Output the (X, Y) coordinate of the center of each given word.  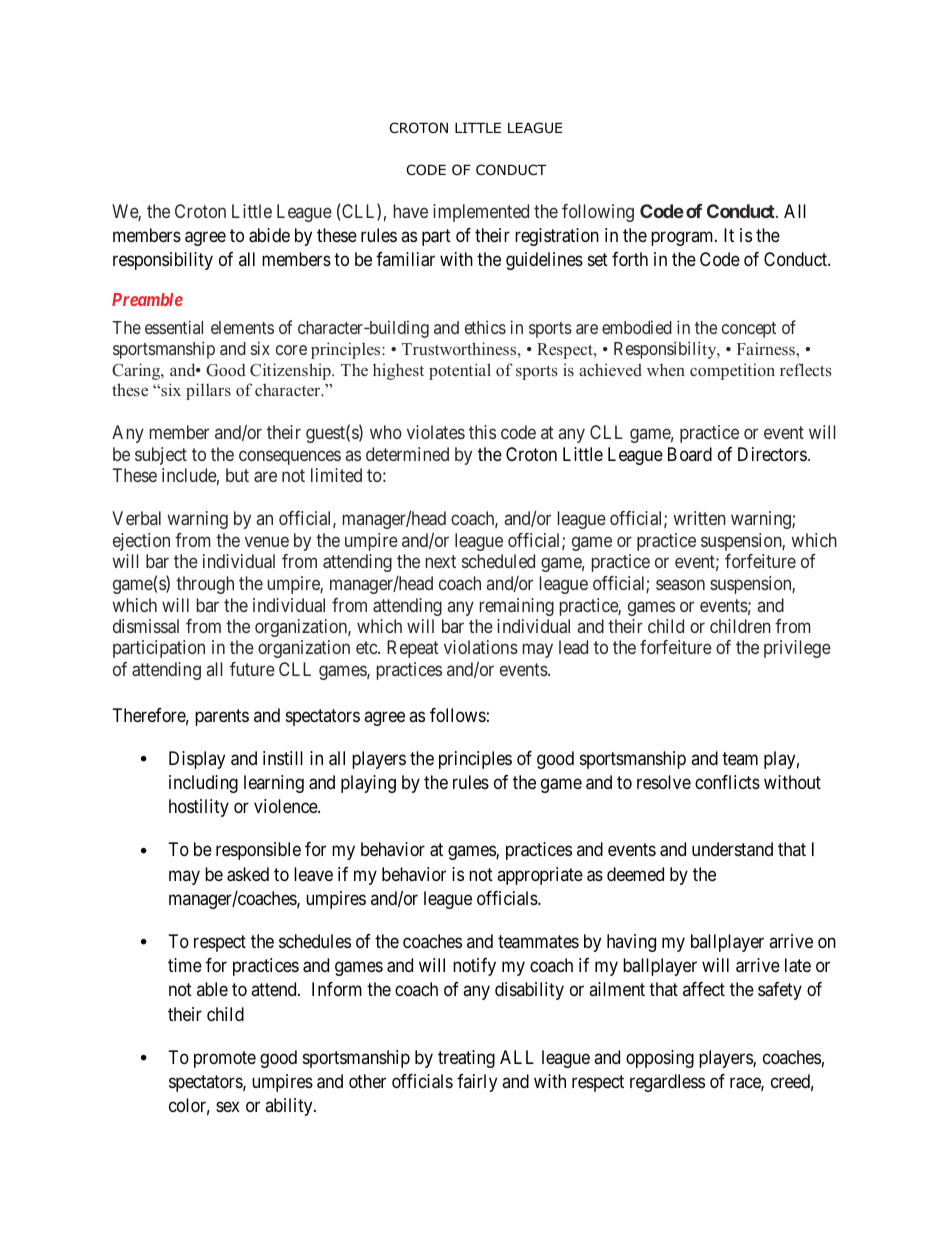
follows (458, 715)
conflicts (727, 782)
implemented (481, 213)
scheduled (498, 561)
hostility (199, 808)
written (699, 518)
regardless (667, 1083)
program (683, 238)
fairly (477, 1083)
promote (225, 1059)
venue (267, 541)
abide (269, 235)
